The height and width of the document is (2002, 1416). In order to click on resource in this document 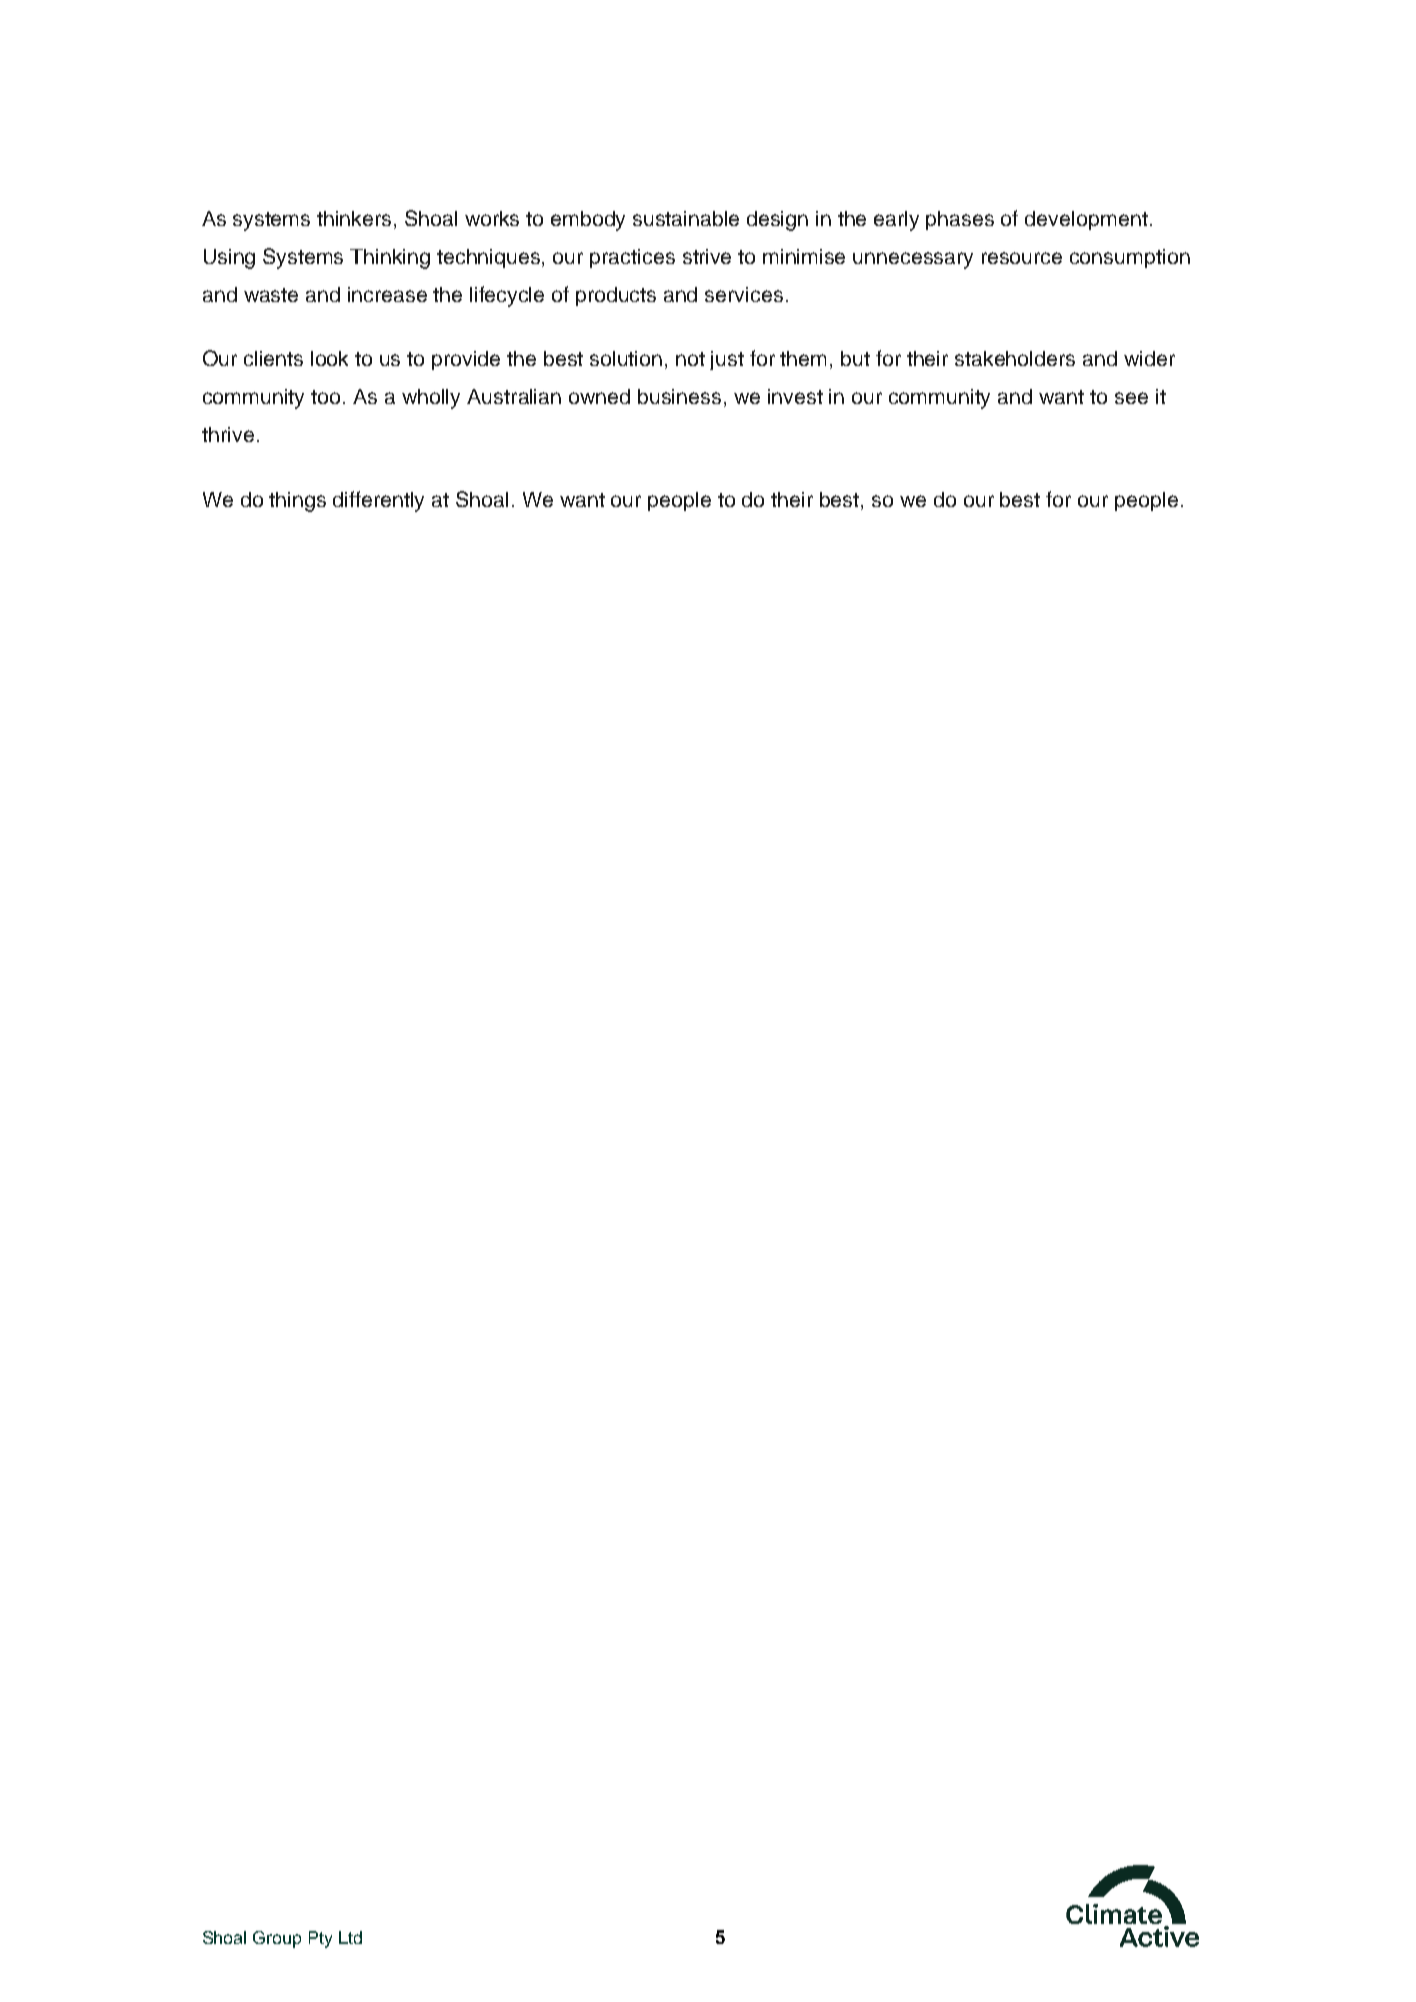, I will do `click(1022, 258)`.
